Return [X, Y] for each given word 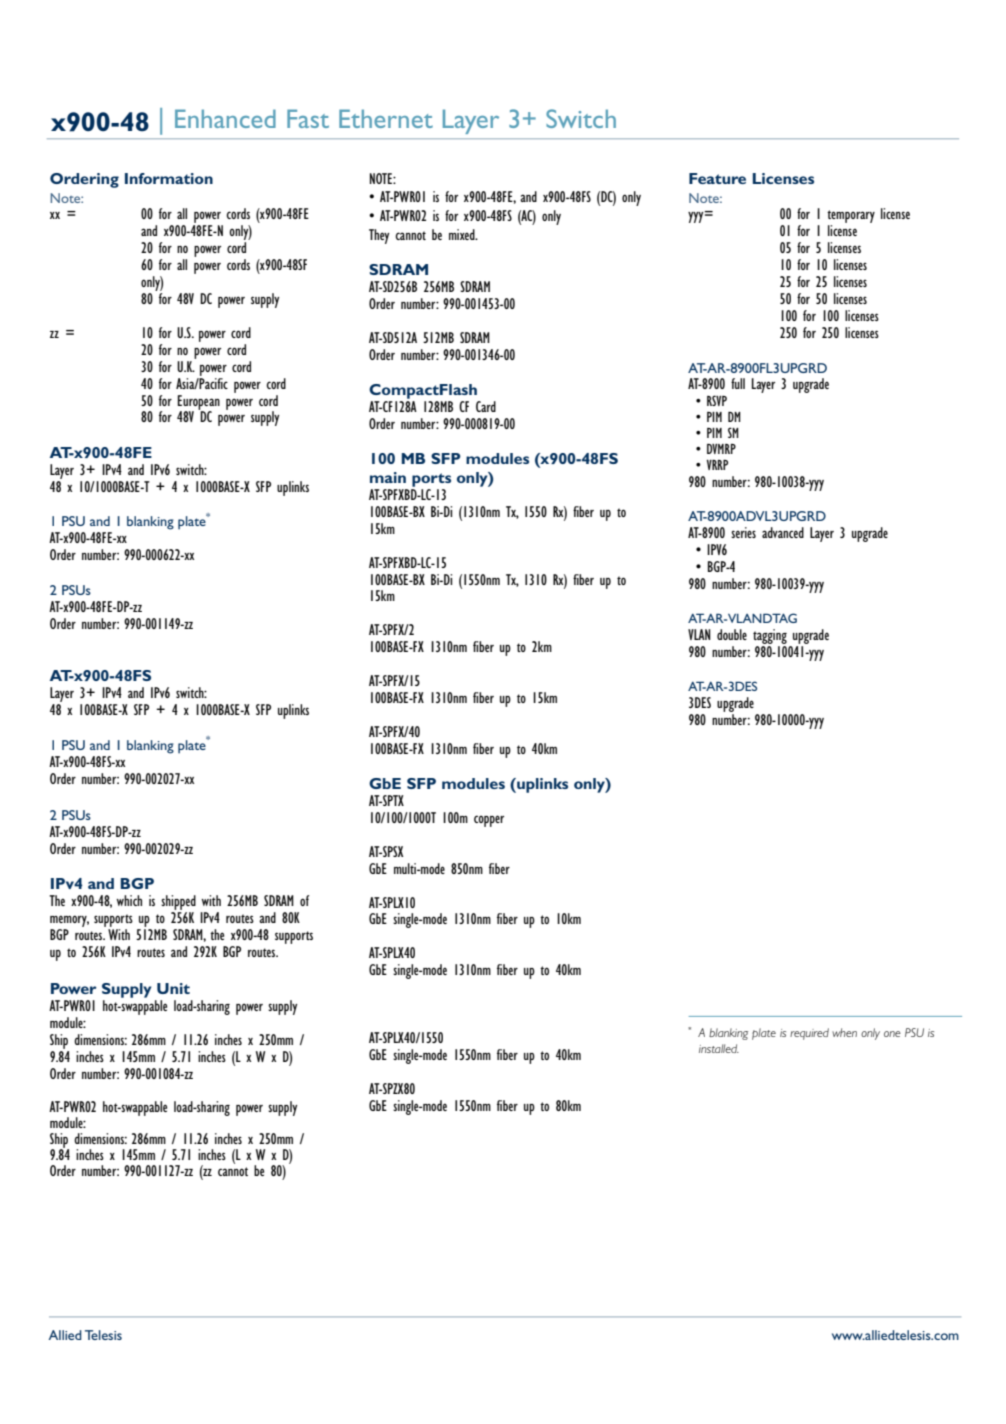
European [199, 403]
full [738, 383]
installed [719, 1048]
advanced [783, 532]
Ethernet [386, 118]
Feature [717, 178]
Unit [173, 988]
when [844, 1032]
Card [486, 406]
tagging [770, 636]
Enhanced [225, 118]
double [732, 634]
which [129, 900]
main [388, 477]
